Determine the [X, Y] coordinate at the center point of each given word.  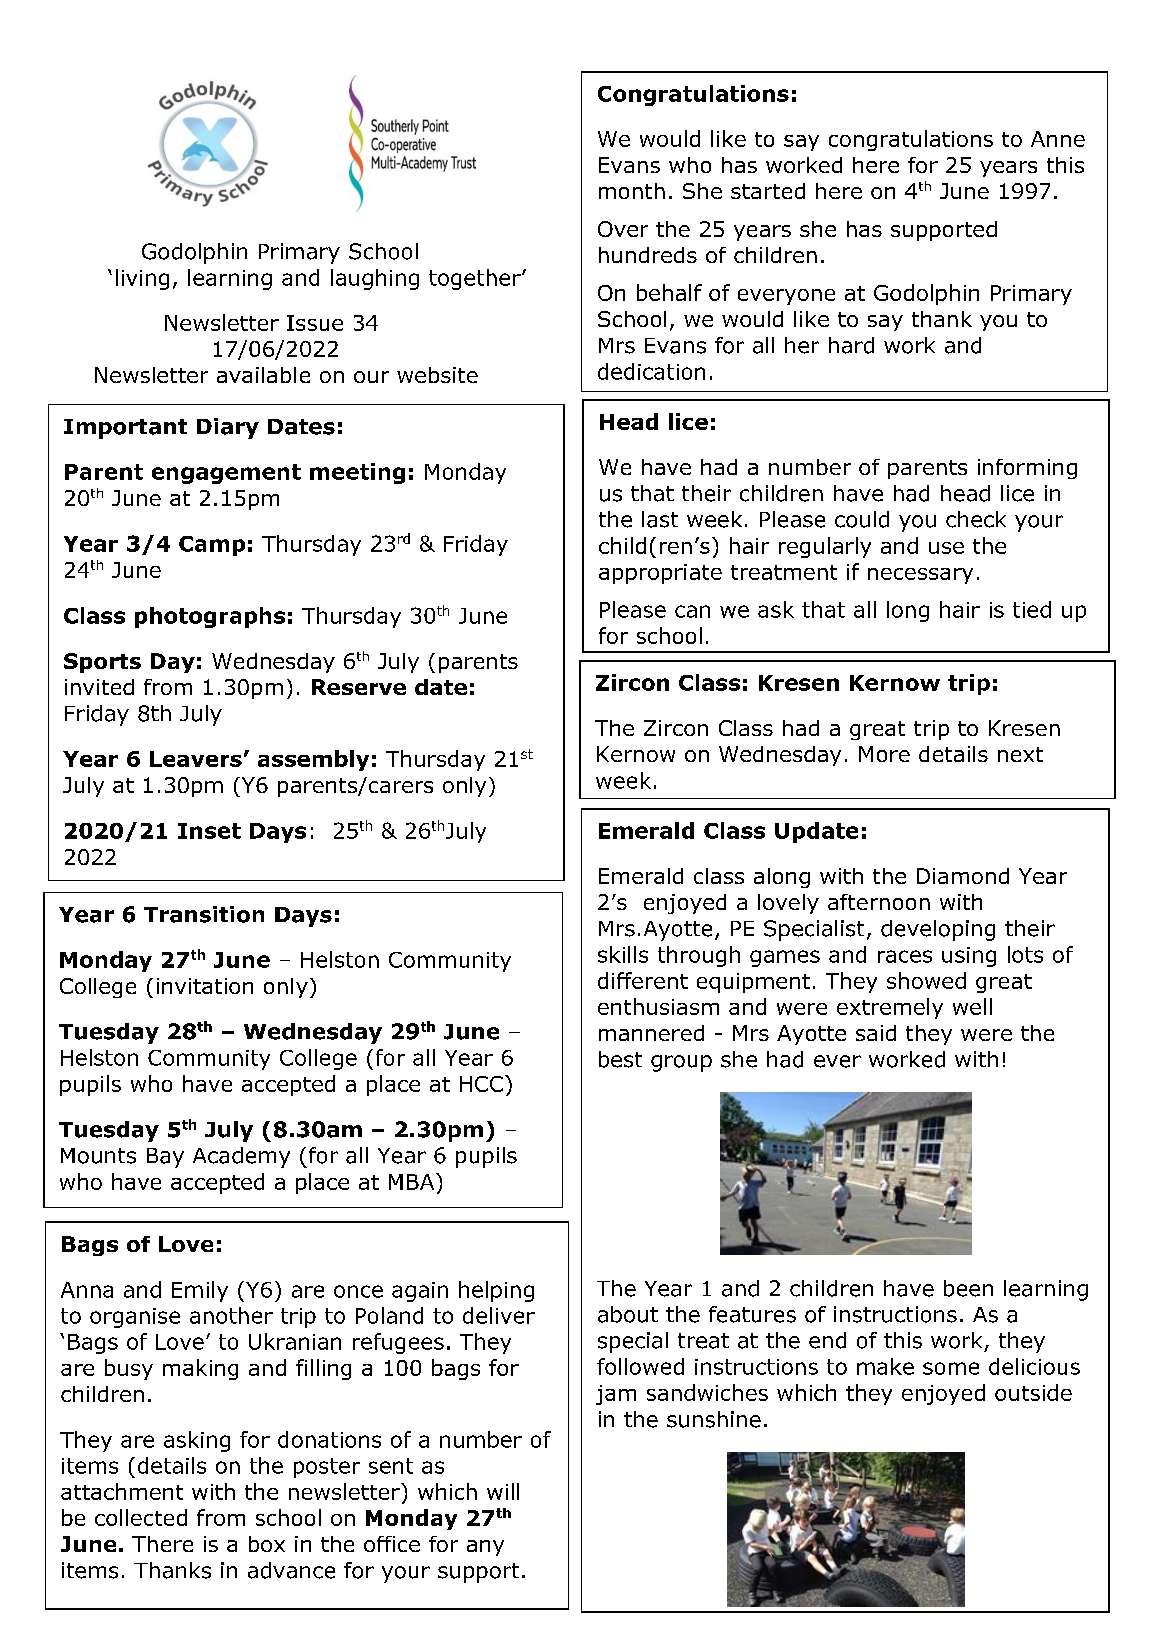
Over [623, 229]
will [503, 1491]
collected [141, 1517]
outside [1033, 1392]
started [768, 191]
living [142, 279]
